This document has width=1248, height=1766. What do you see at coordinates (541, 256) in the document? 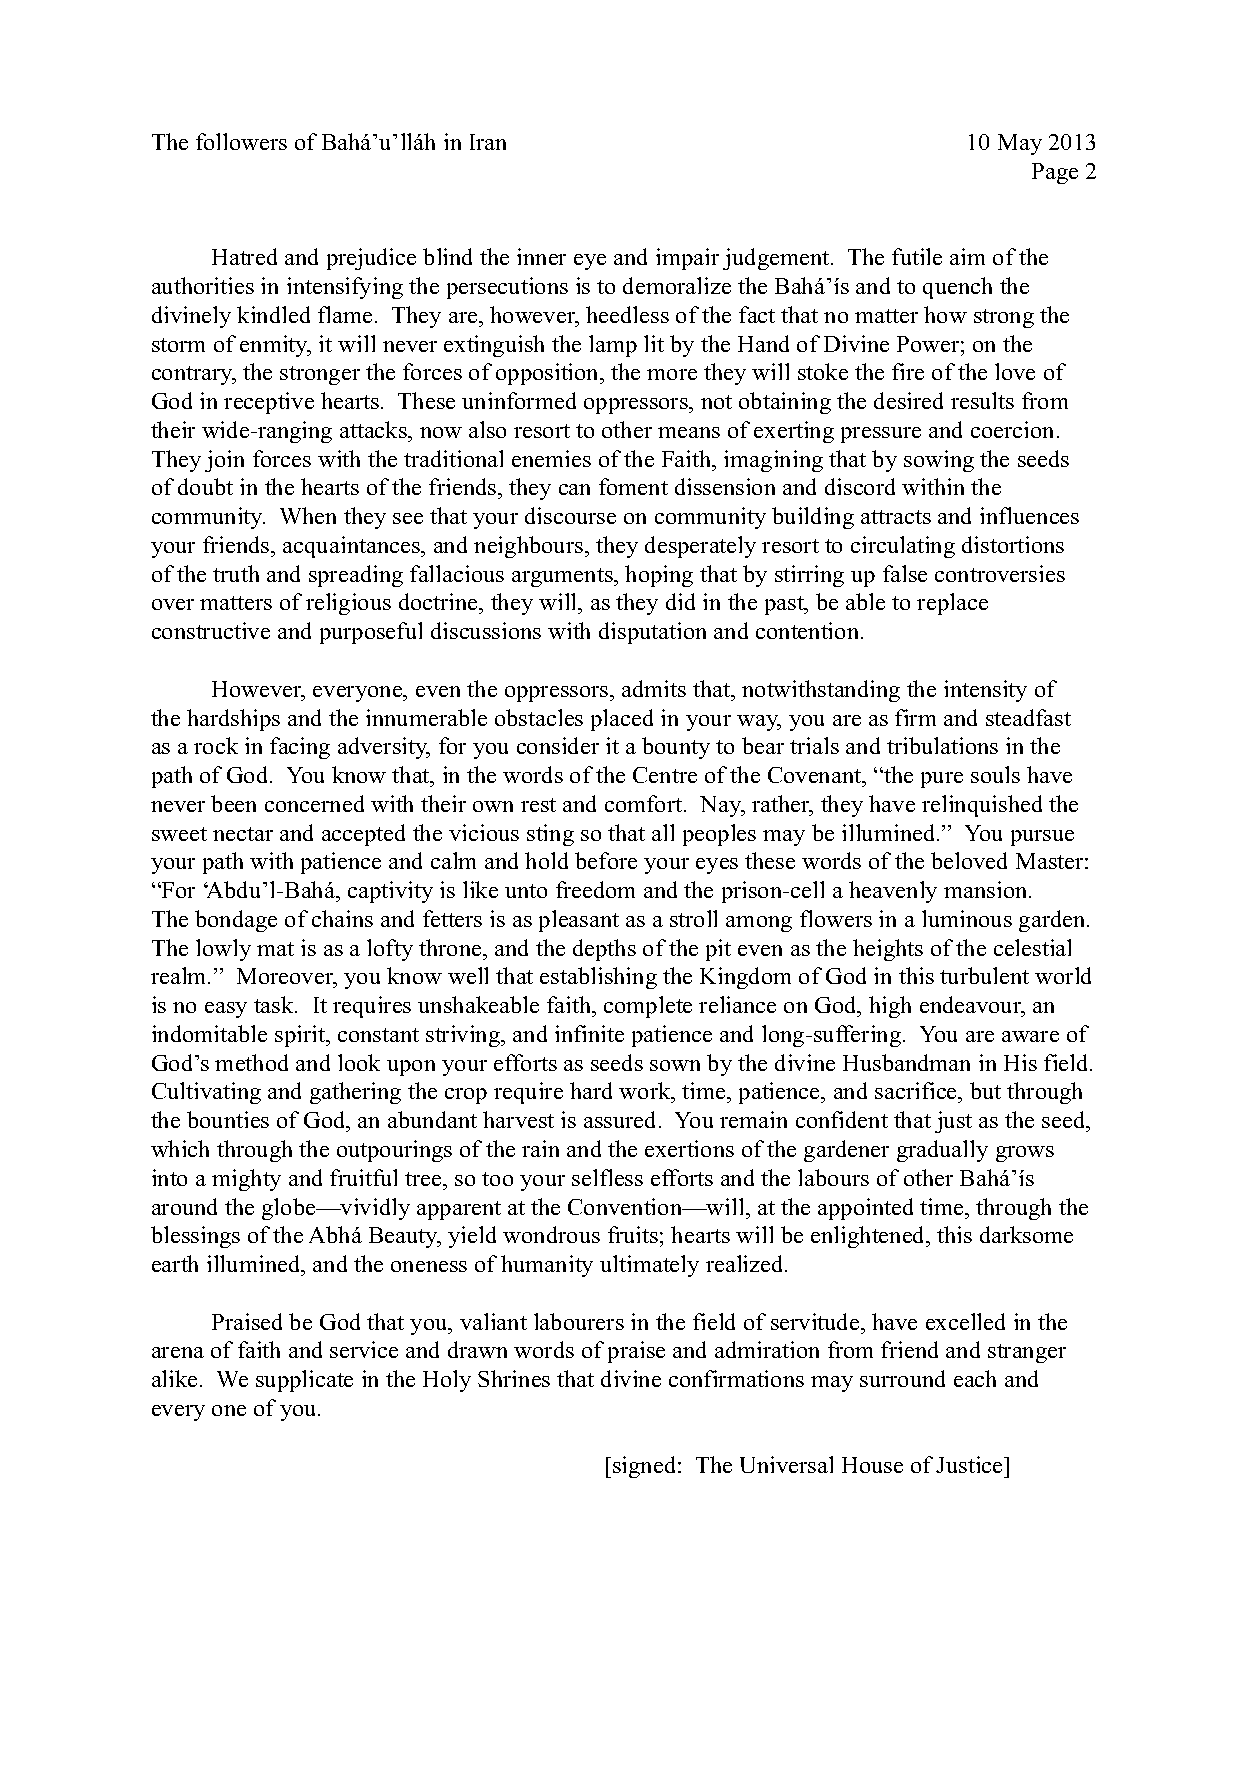
I see `inner` at bounding box center [541, 256].
